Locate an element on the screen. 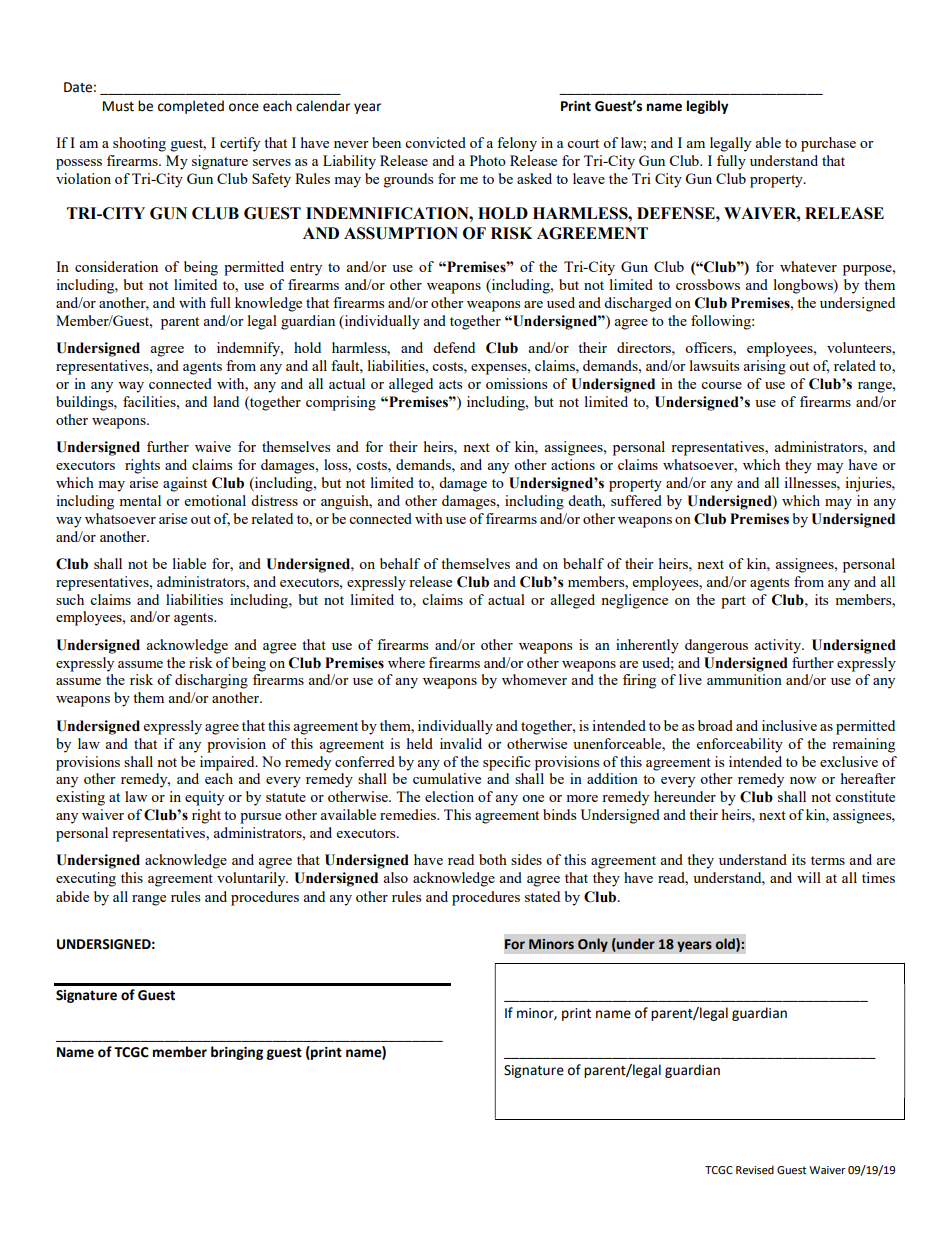 Image resolution: width=952 pixels, height=1233 pixels. shooting is located at coordinates (139, 144).
